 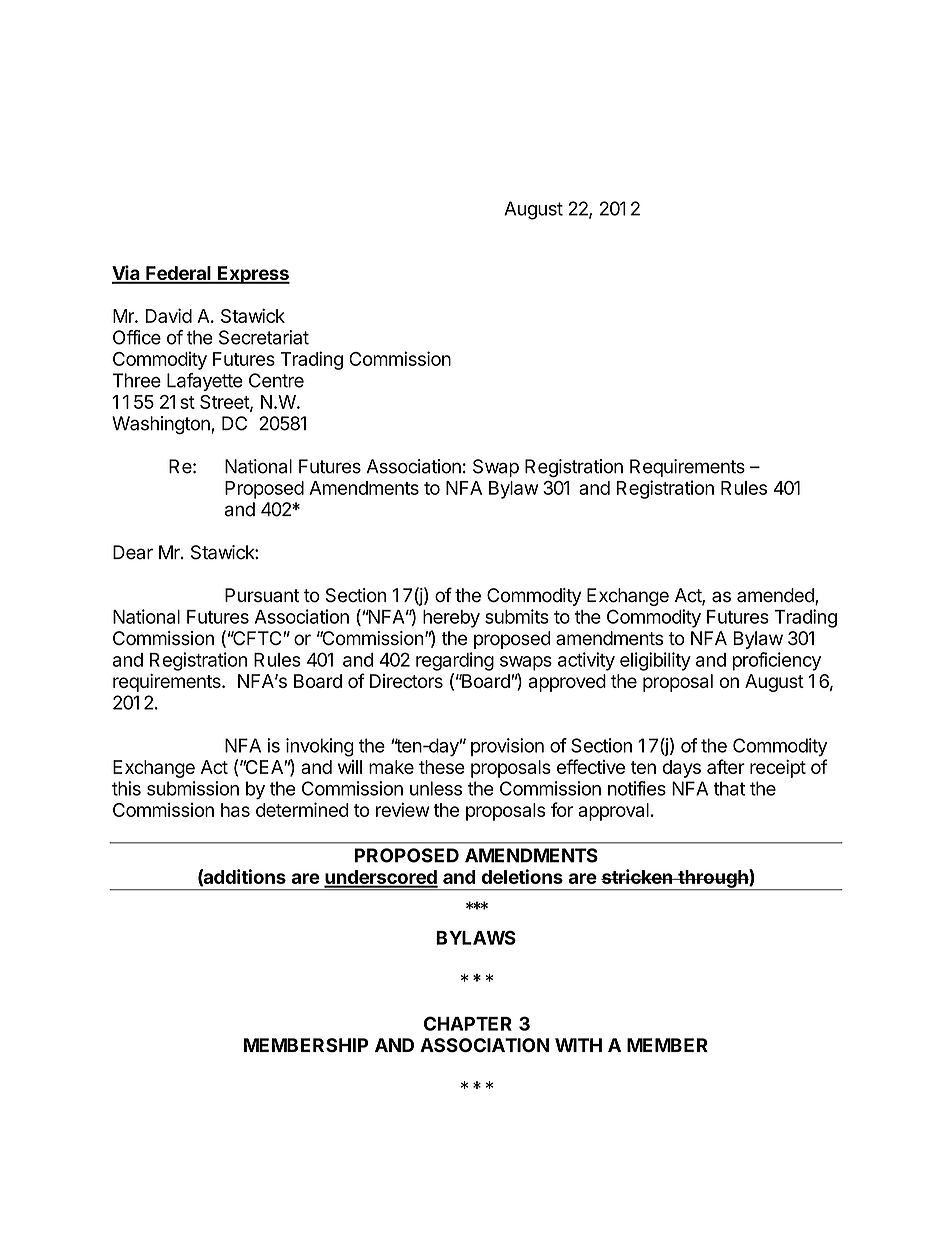 I want to click on Centre, so click(x=276, y=380).
